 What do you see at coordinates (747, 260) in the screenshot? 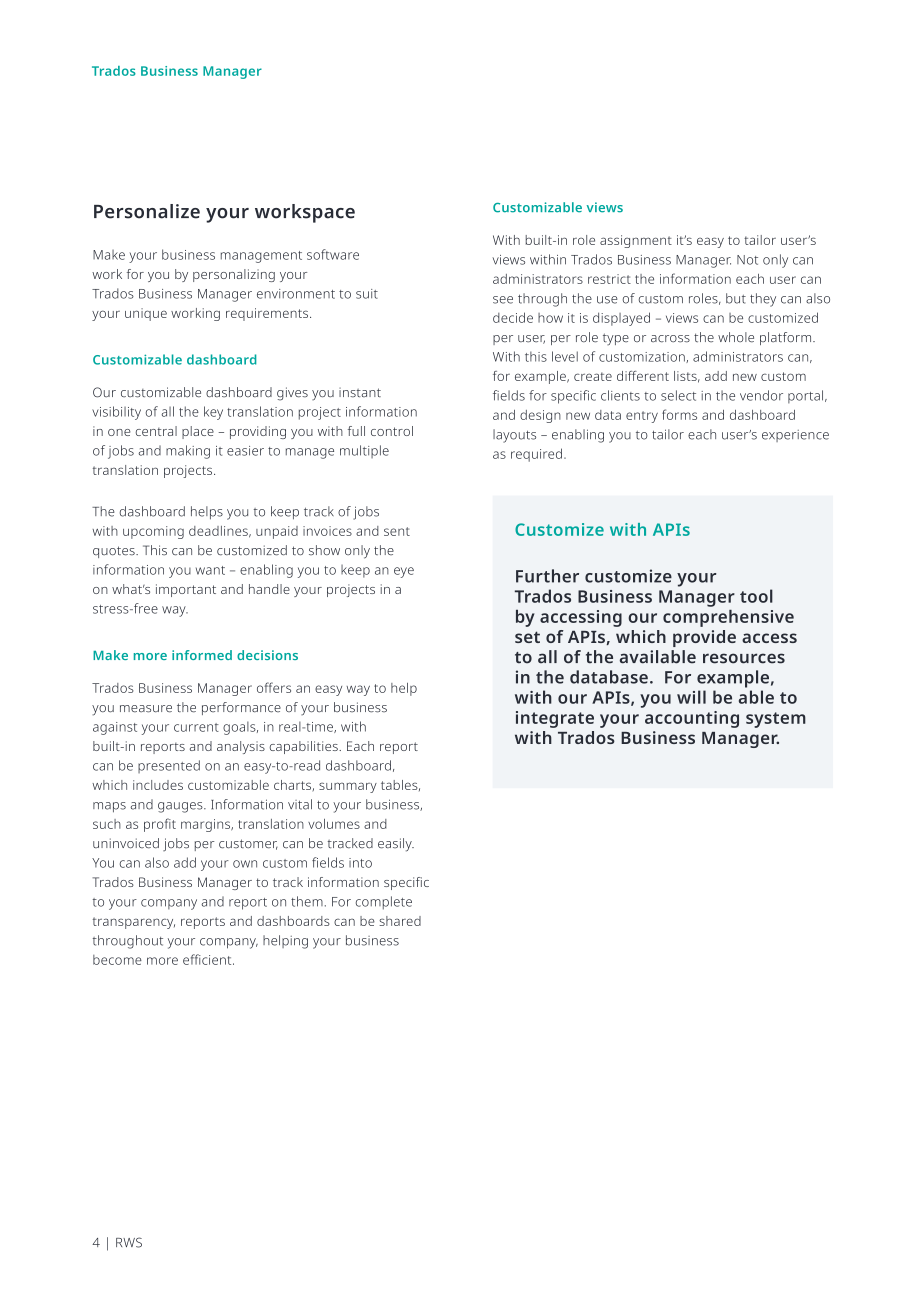
I see `Not` at bounding box center [747, 260].
